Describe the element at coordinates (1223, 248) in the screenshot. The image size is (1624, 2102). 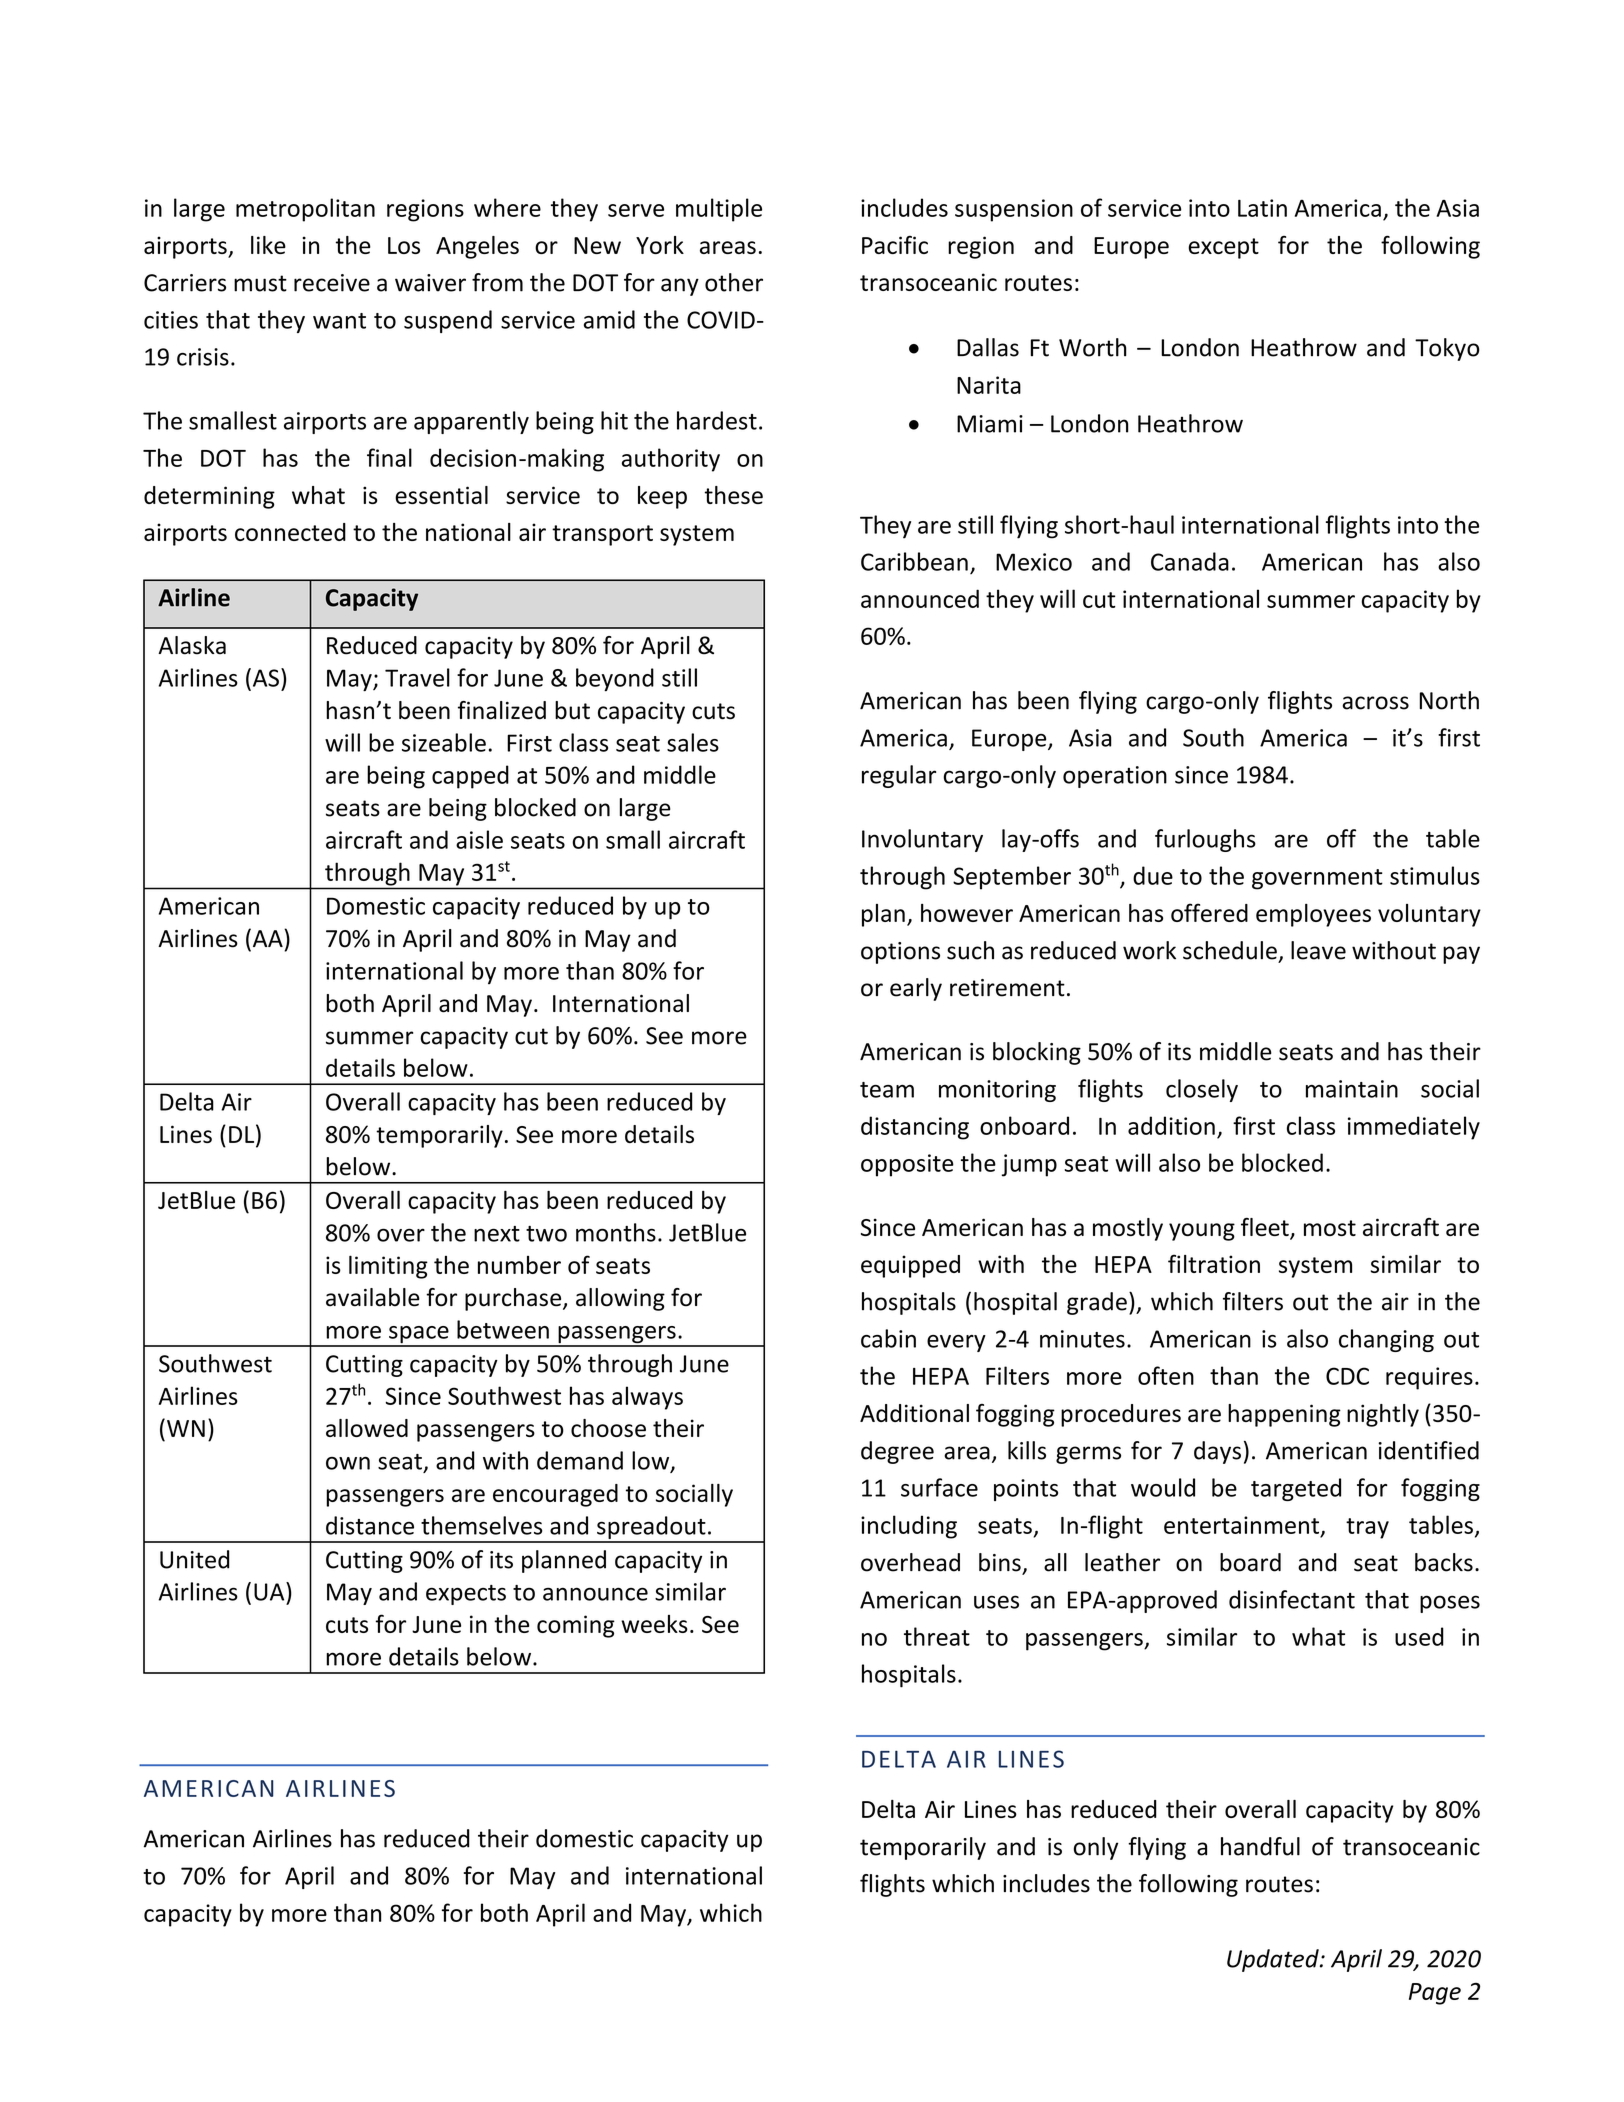
I see `except` at that location.
